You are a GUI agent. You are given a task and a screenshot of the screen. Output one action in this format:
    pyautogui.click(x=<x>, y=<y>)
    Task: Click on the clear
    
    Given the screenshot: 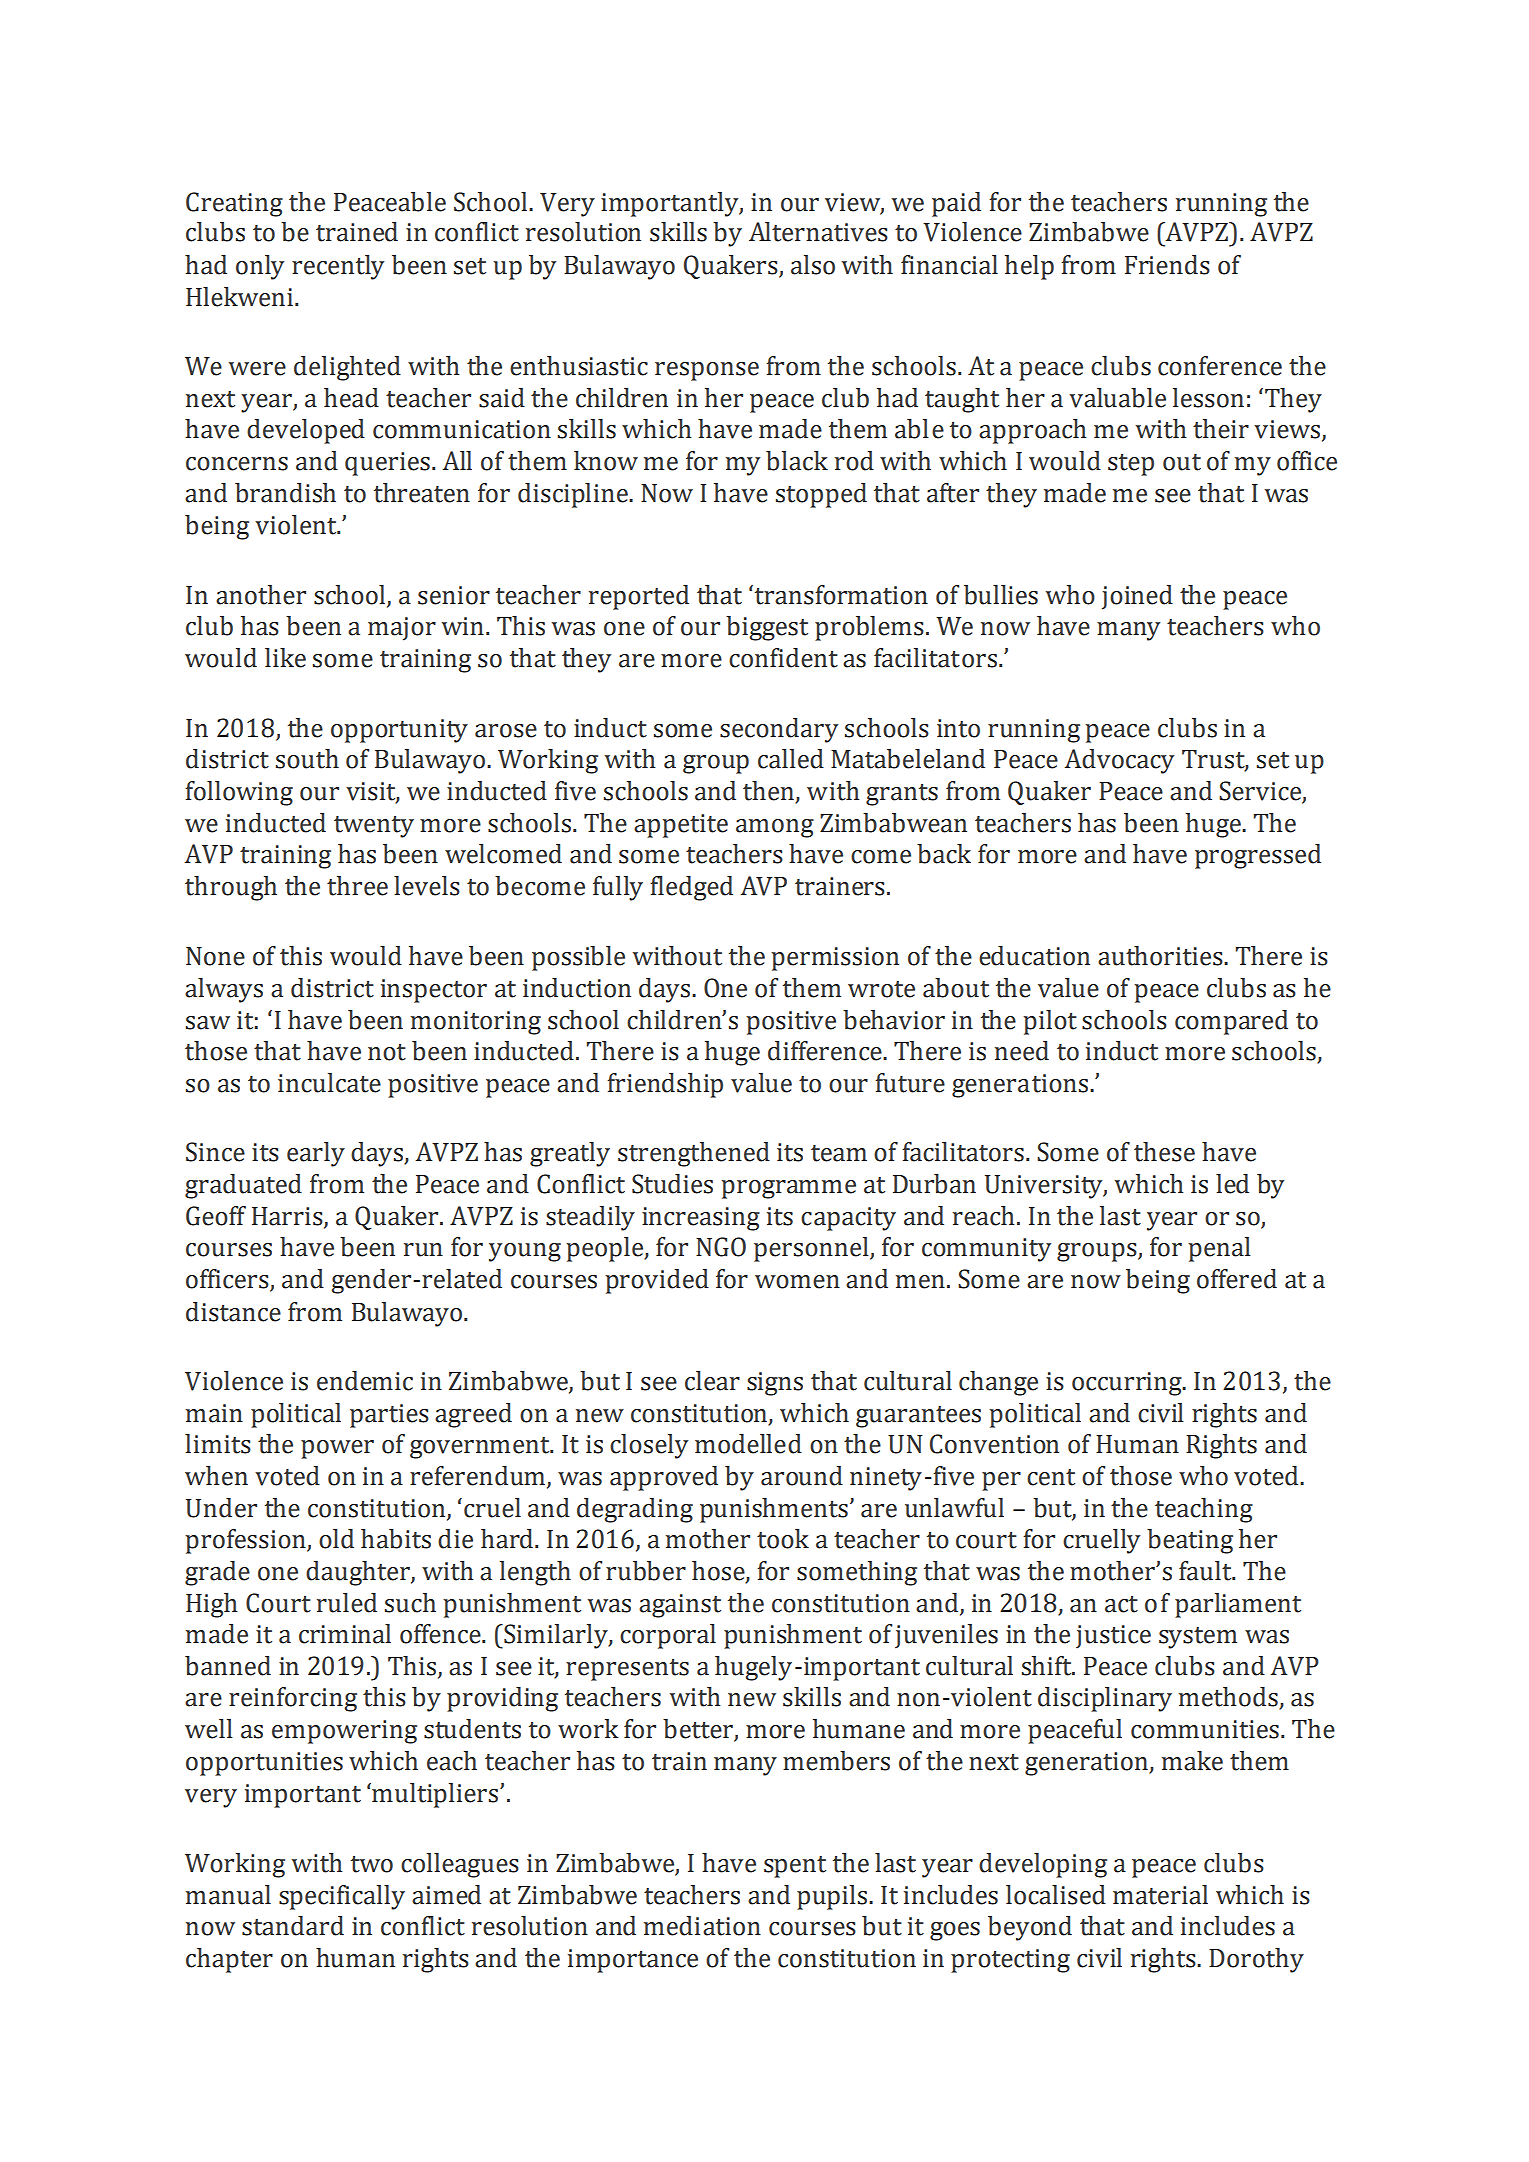 What is the action you would take?
    pyautogui.click(x=712, y=1381)
